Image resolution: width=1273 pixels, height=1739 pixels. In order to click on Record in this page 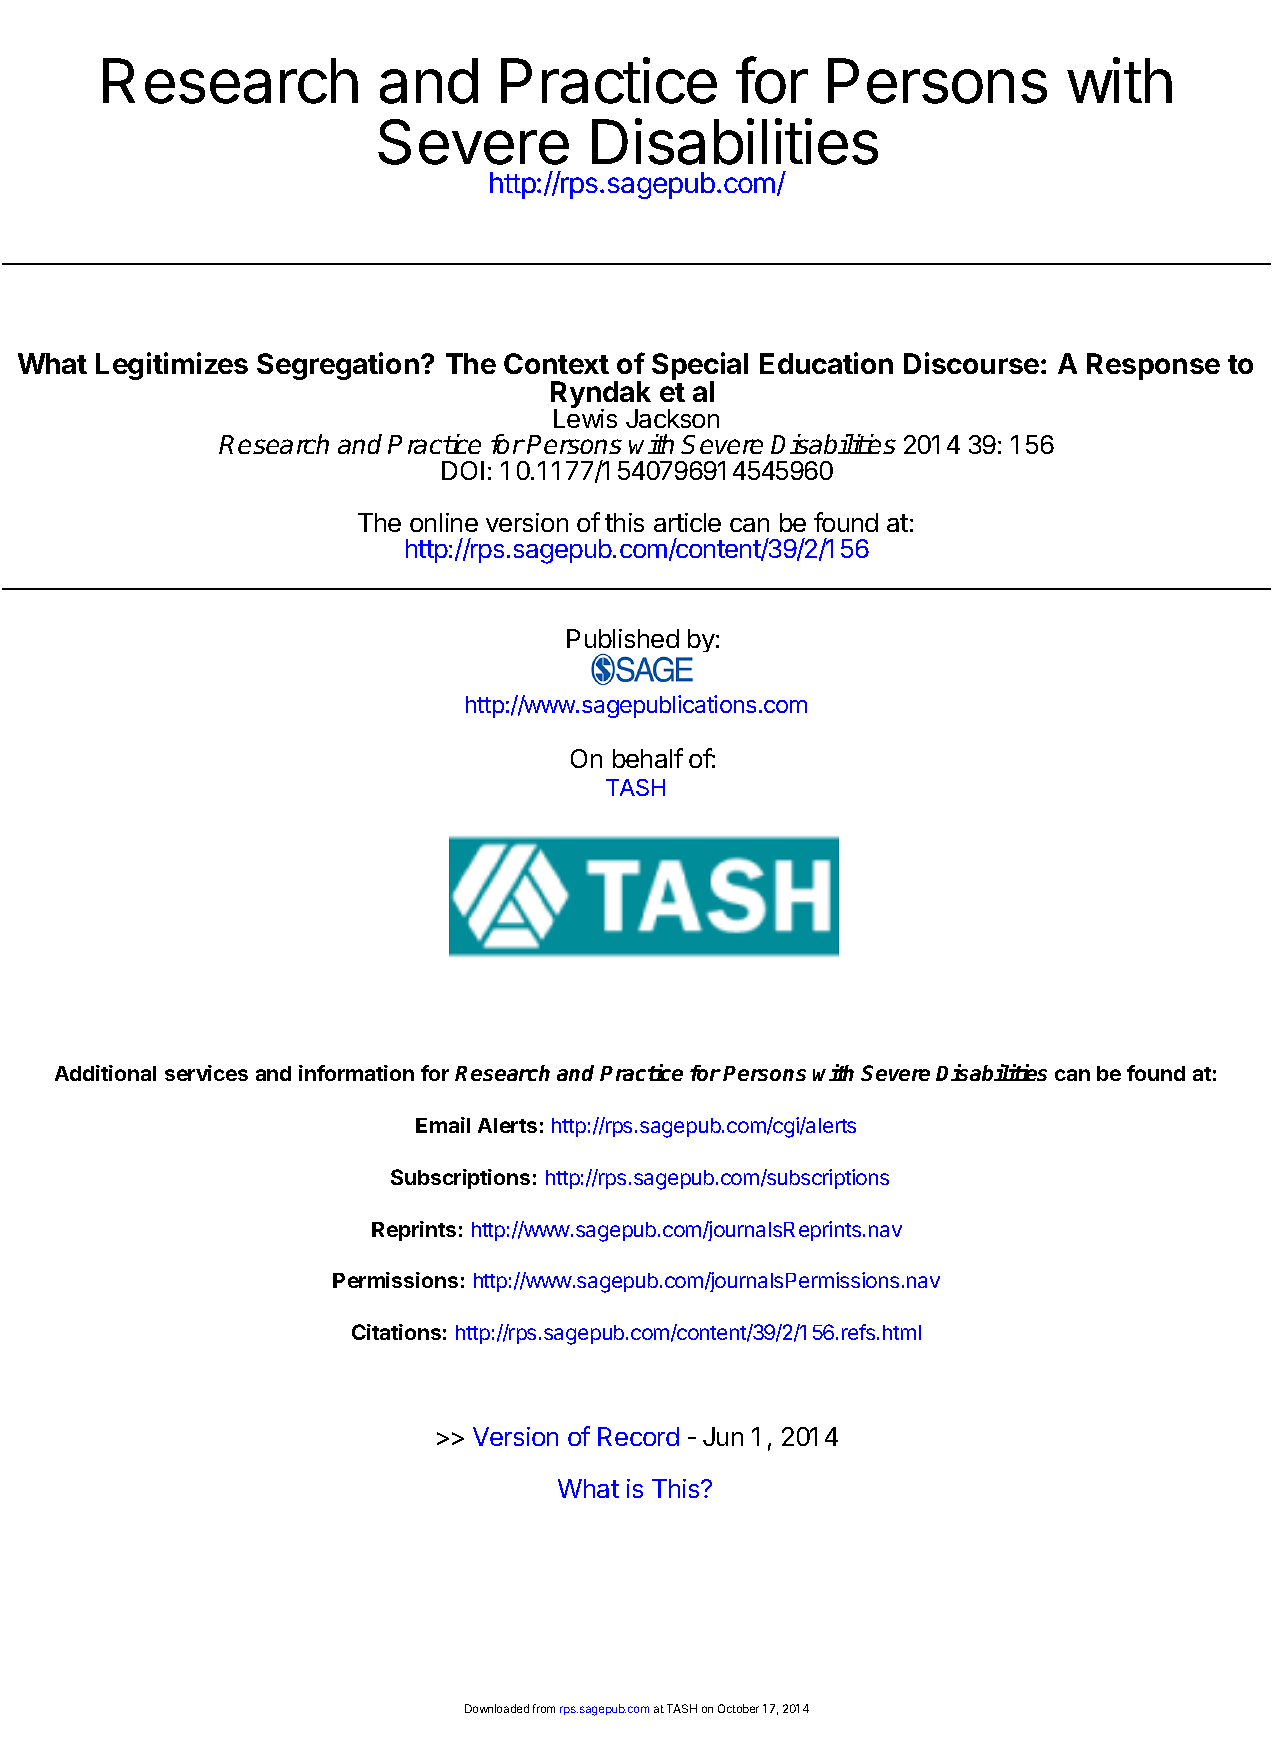, I will do `click(638, 1436)`.
